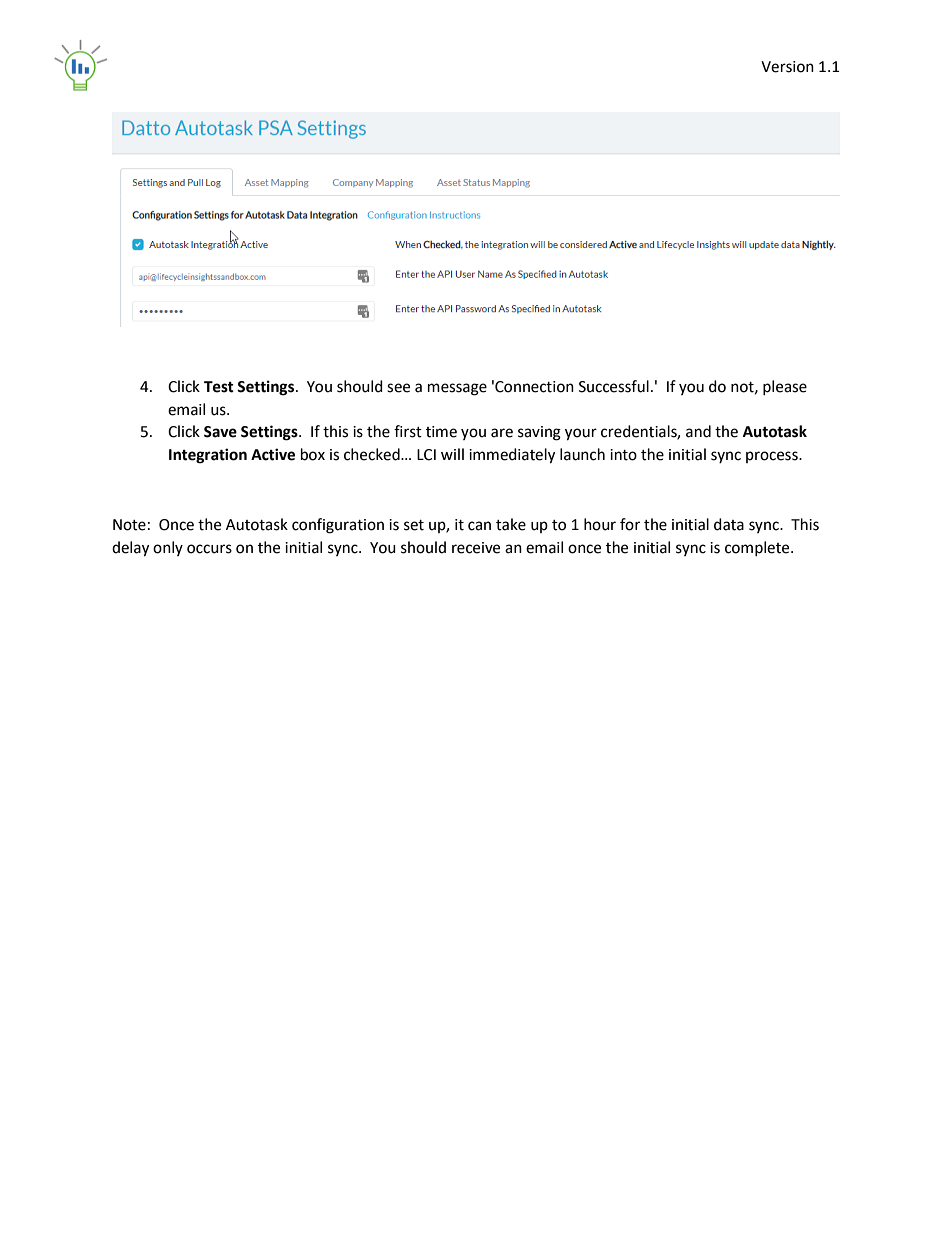 The height and width of the document is (1233, 952). Describe the element at coordinates (698, 431) in the document. I see `and` at that location.
